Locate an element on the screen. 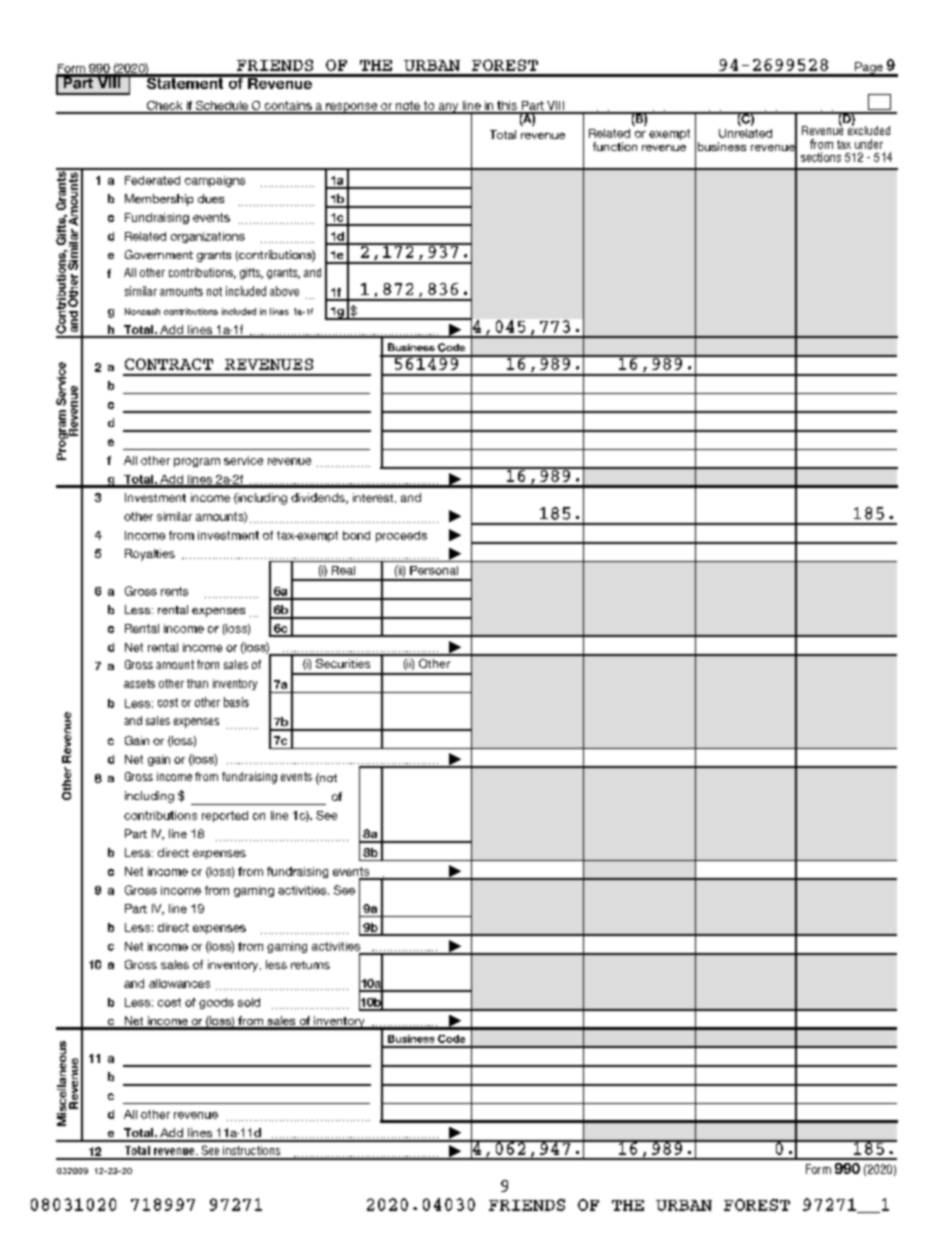 Image resolution: width=952 pixels, height=1233 pixels. returns is located at coordinates (310, 965).
